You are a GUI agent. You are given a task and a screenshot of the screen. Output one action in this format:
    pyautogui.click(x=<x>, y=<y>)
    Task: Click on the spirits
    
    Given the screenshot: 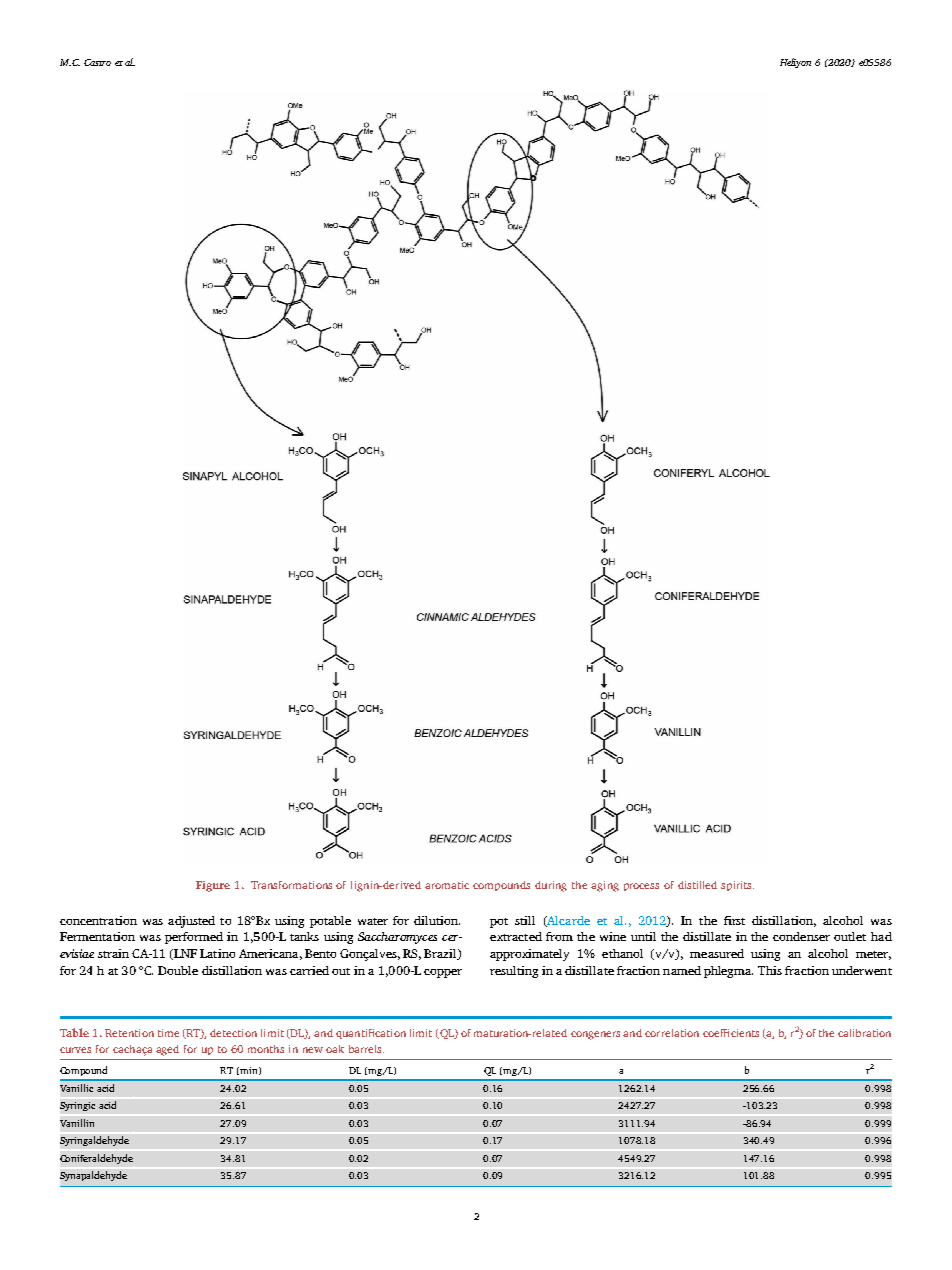 What is the action you would take?
    pyautogui.click(x=737, y=886)
